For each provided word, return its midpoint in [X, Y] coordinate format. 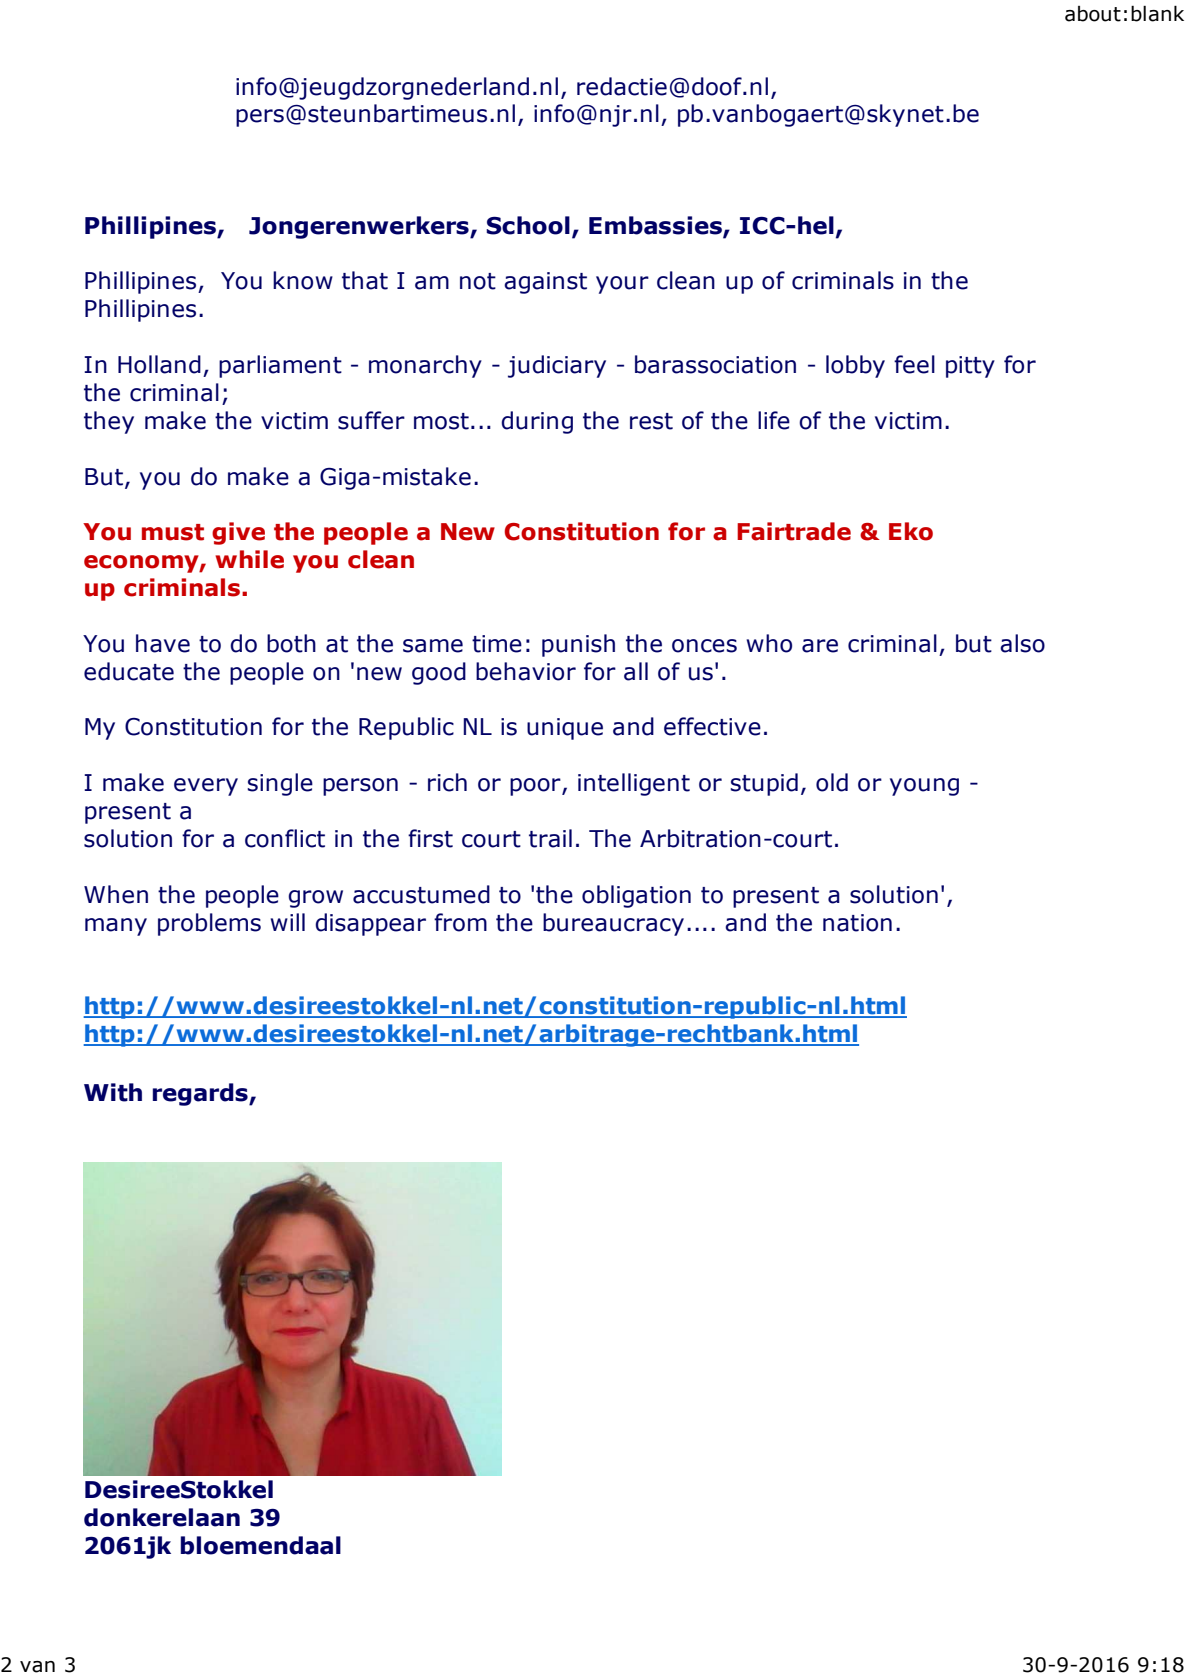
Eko [911, 531]
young [924, 787]
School [528, 225]
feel [914, 364]
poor [536, 787]
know [303, 280]
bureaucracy [613, 924]
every [206, 787]
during [537, 422]
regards [201, 1094]
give [238, 533]
